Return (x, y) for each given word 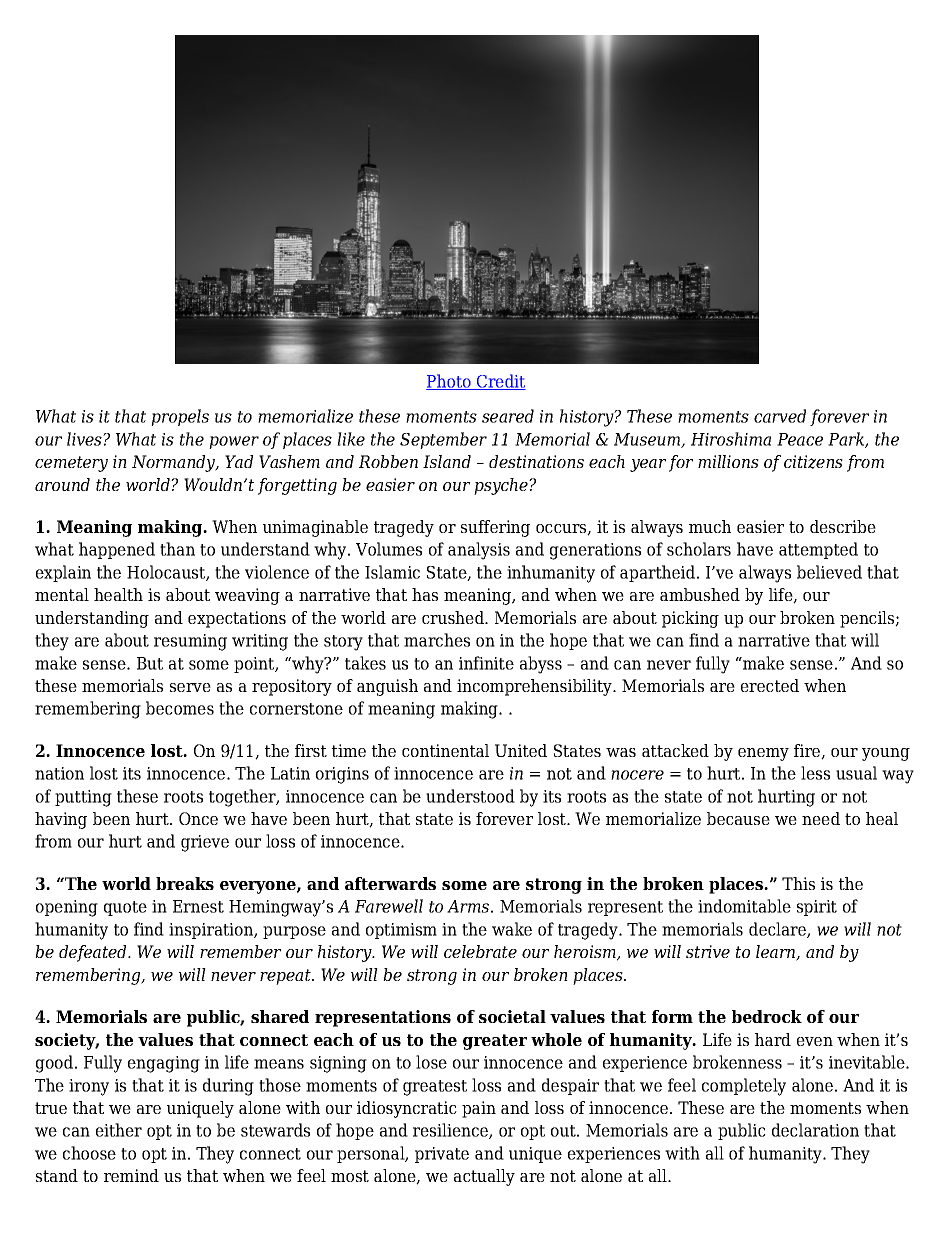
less (815, 773)
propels (180, 417)
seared (508, 416)
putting (83, 798)
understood (470, 796)
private (442, 1155)
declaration (815, 1130)
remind (131, 1175)
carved (780, 416)
